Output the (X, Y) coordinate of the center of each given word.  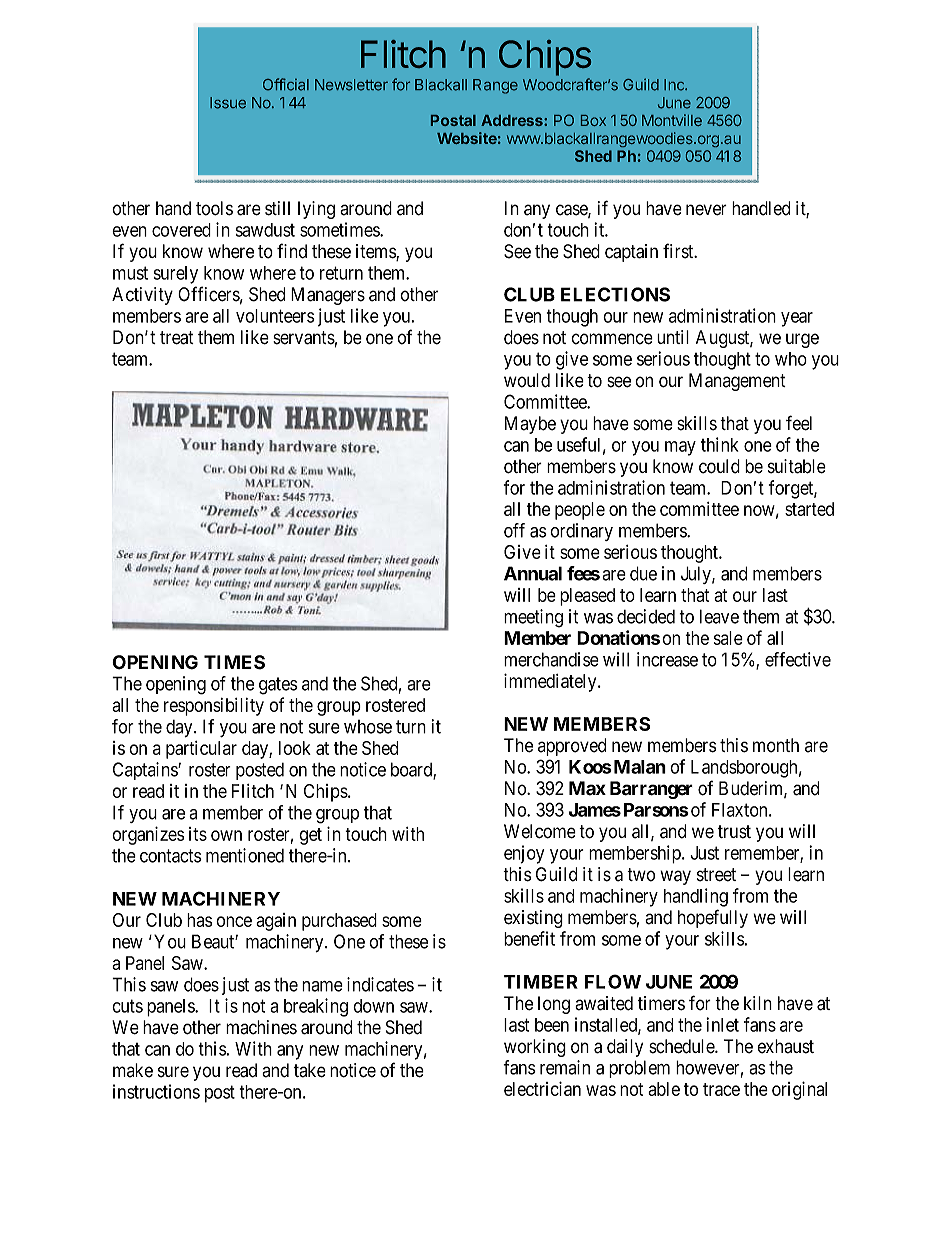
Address (513, 120)
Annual (533, 573)
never (706, 210)
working (535, 1048)
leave (719, 616)
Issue (228, 103)
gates (278, 686)
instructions (156, 1091)
